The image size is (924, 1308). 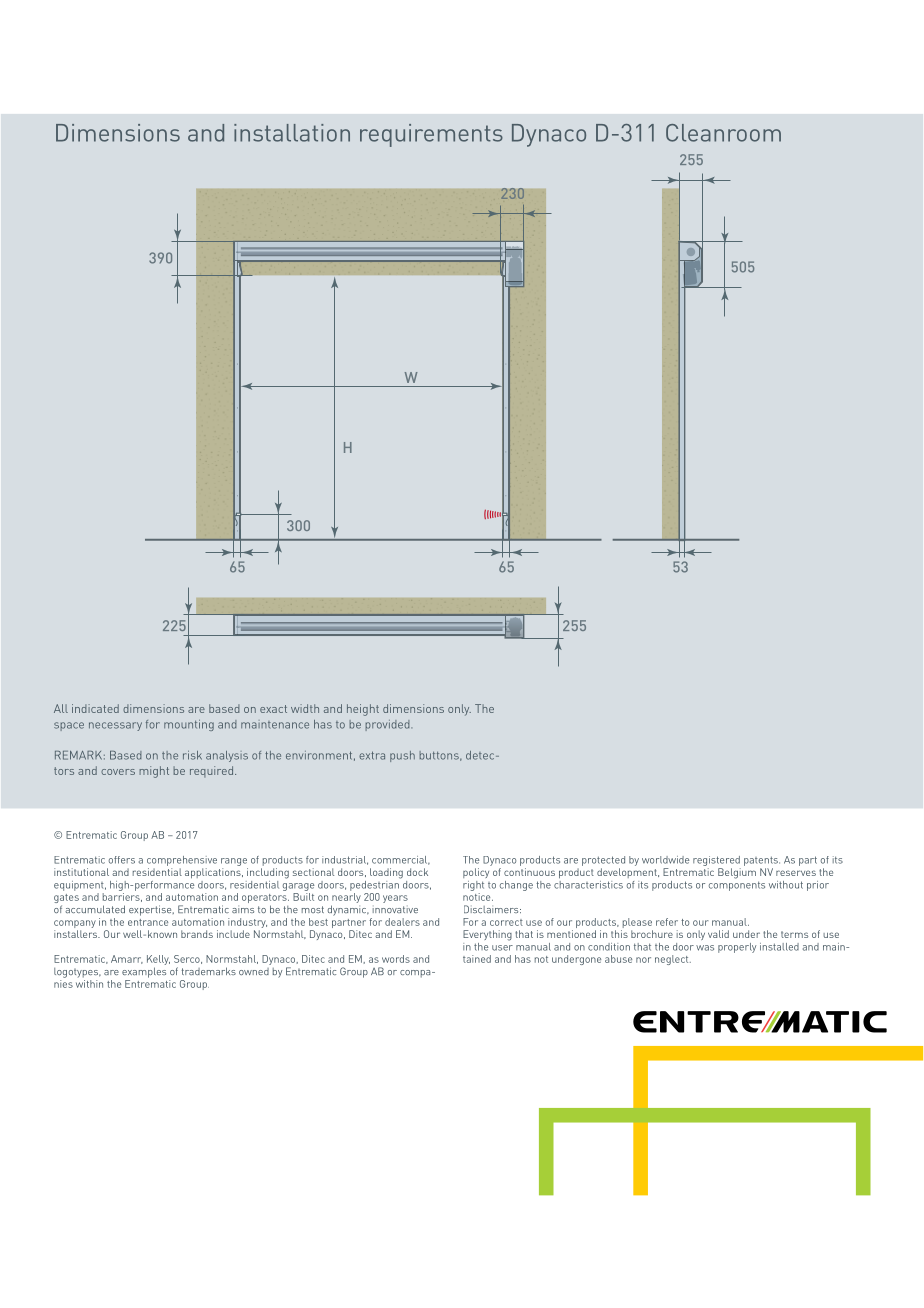 I want to click on patents, so click(x=762, y=861).
